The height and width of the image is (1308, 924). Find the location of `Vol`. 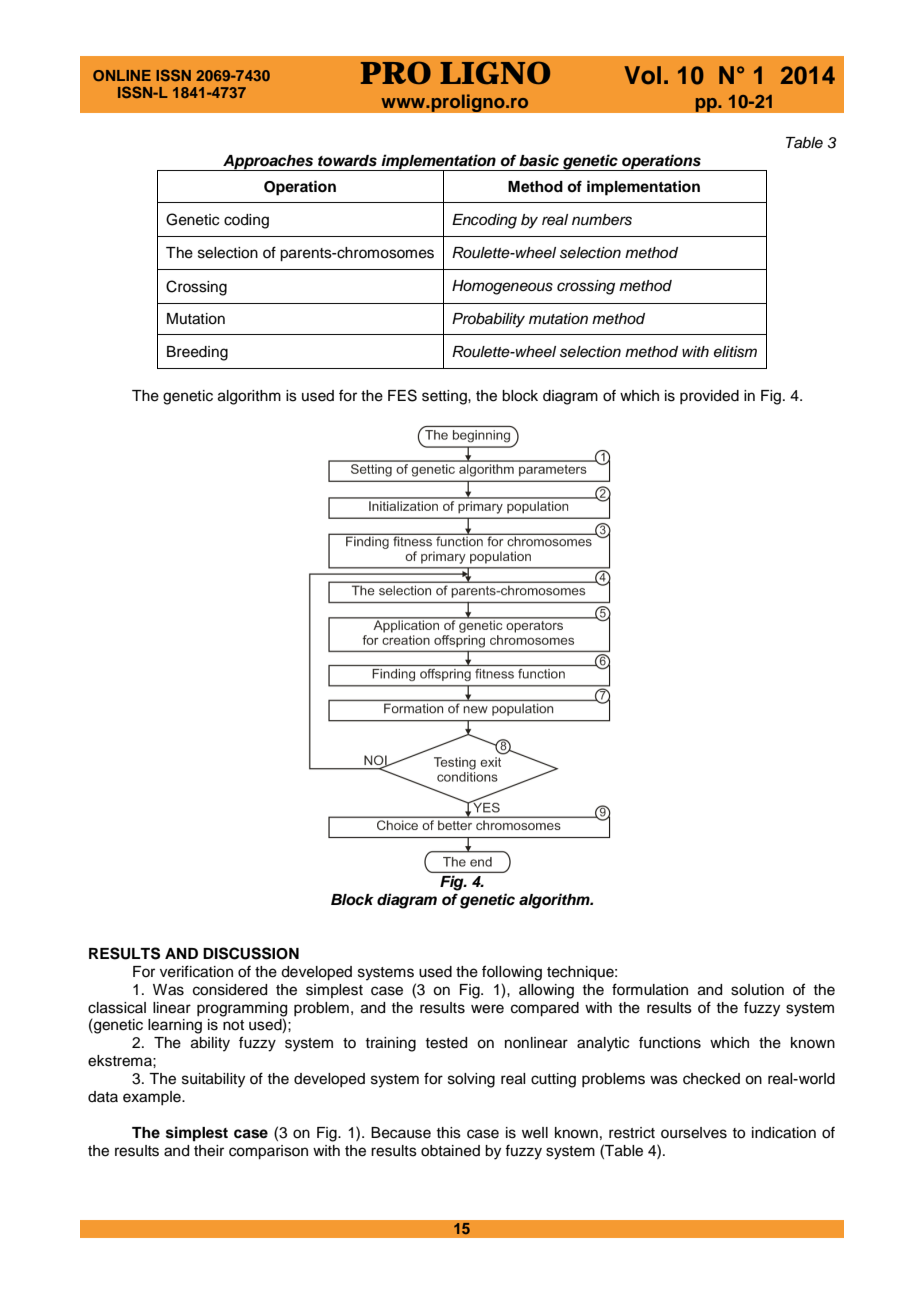

Vol is located at coordinates (642, 75).
